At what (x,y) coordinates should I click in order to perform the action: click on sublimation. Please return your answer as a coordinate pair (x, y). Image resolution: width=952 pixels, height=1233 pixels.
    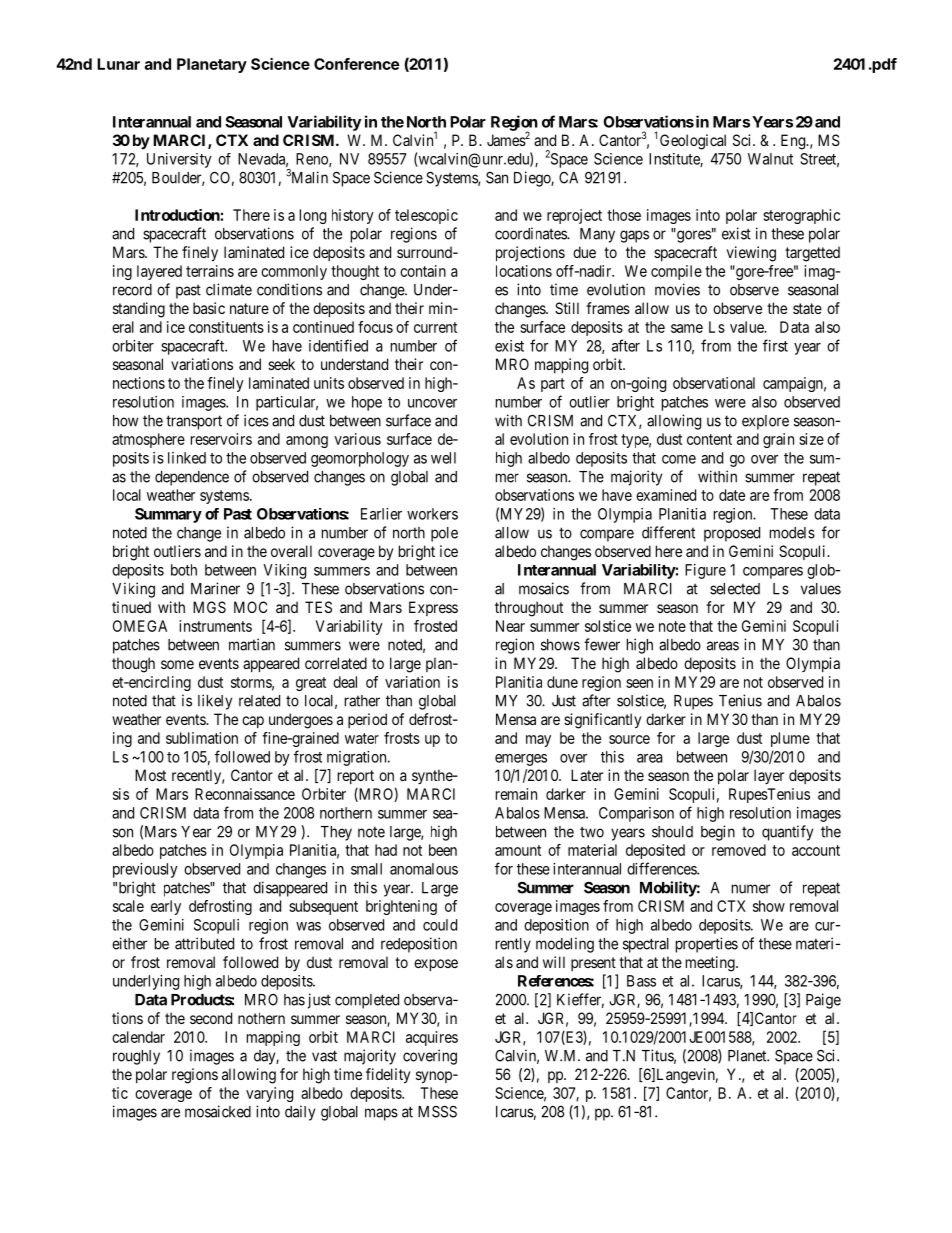
    Looking at the image, I should click on (202, 738).
